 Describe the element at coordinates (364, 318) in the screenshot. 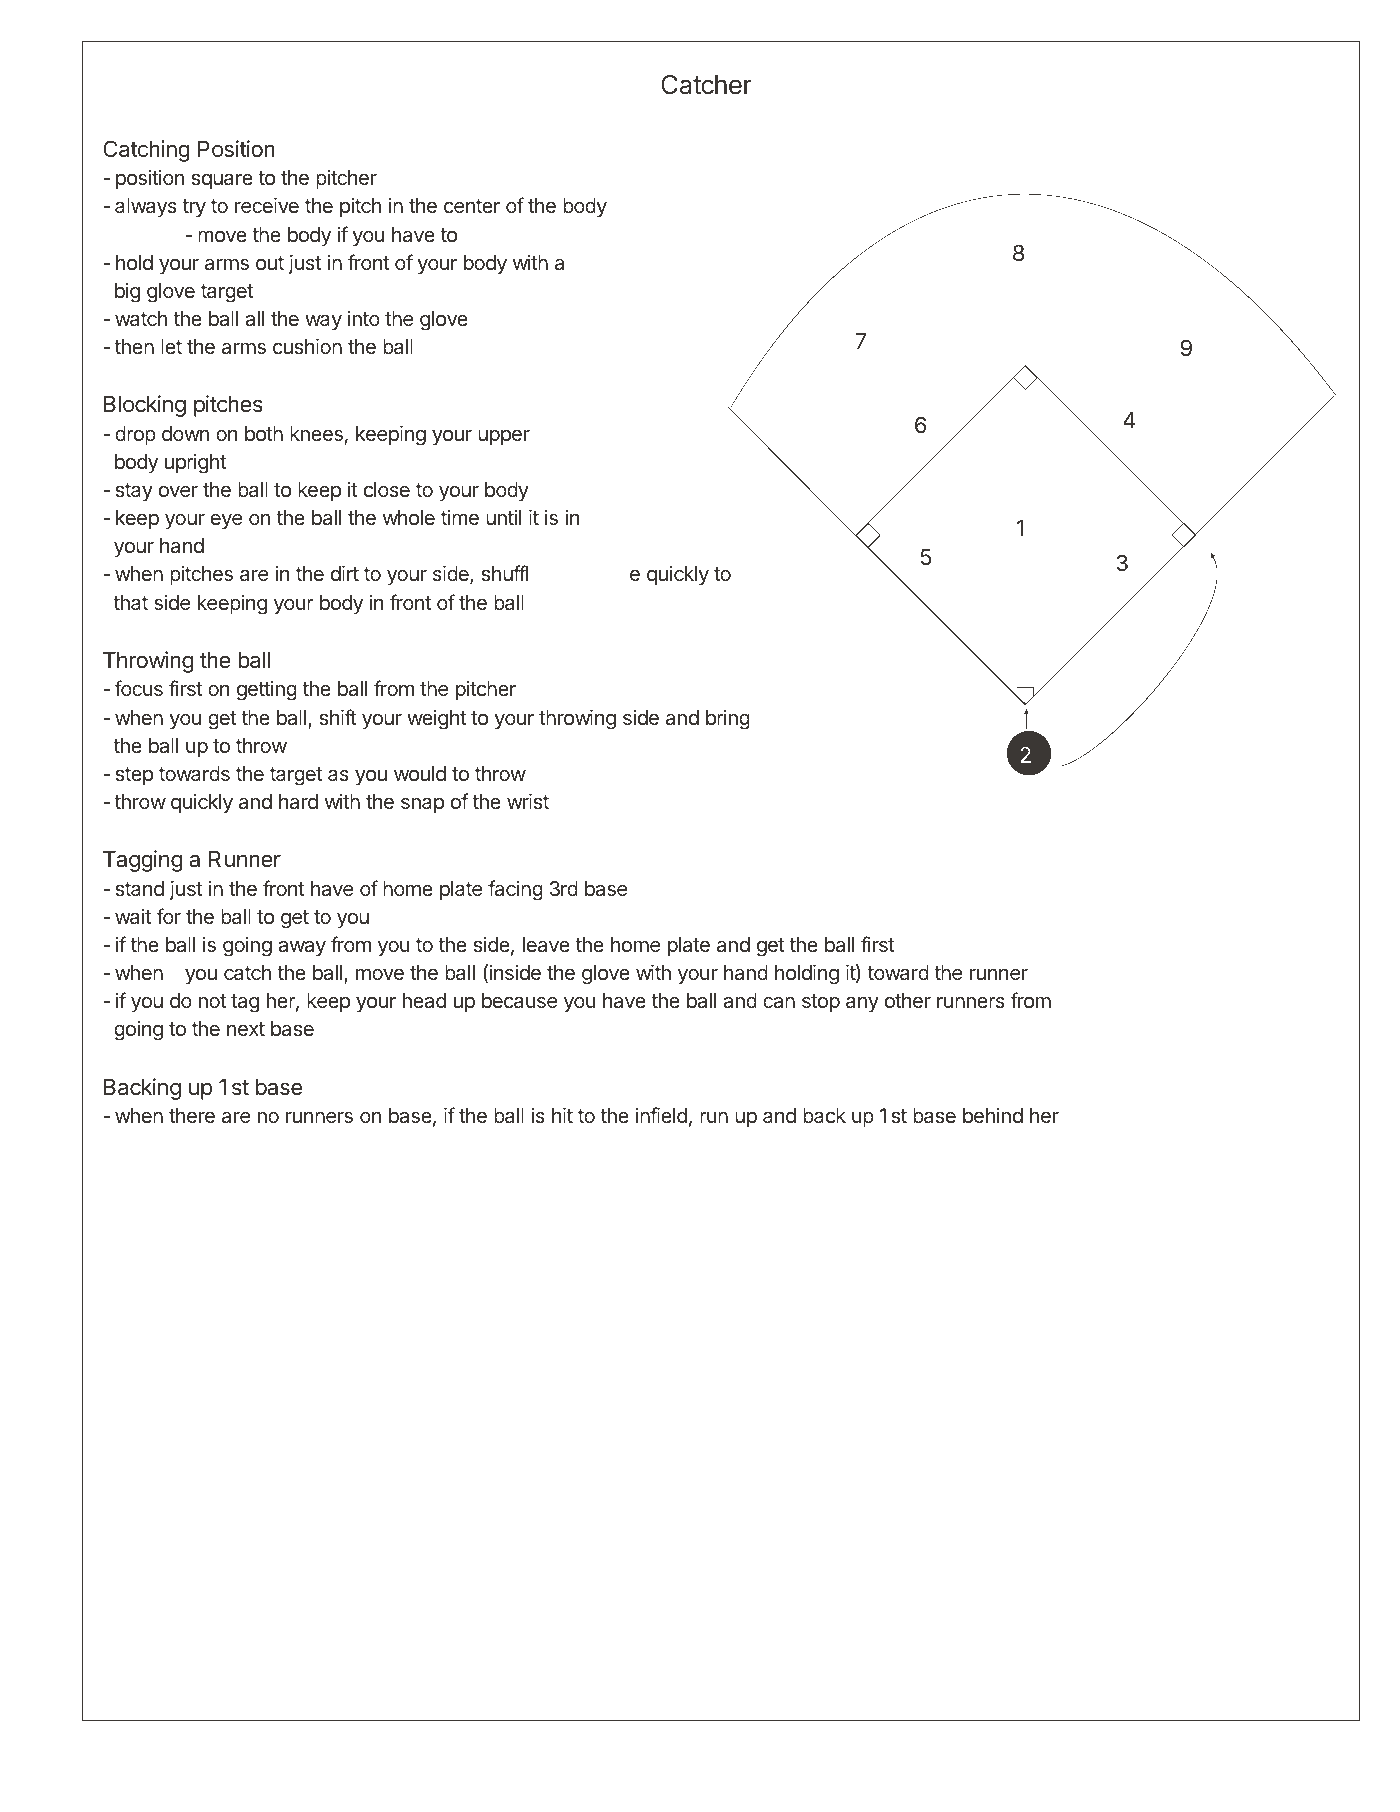

I see `into` at that location.
